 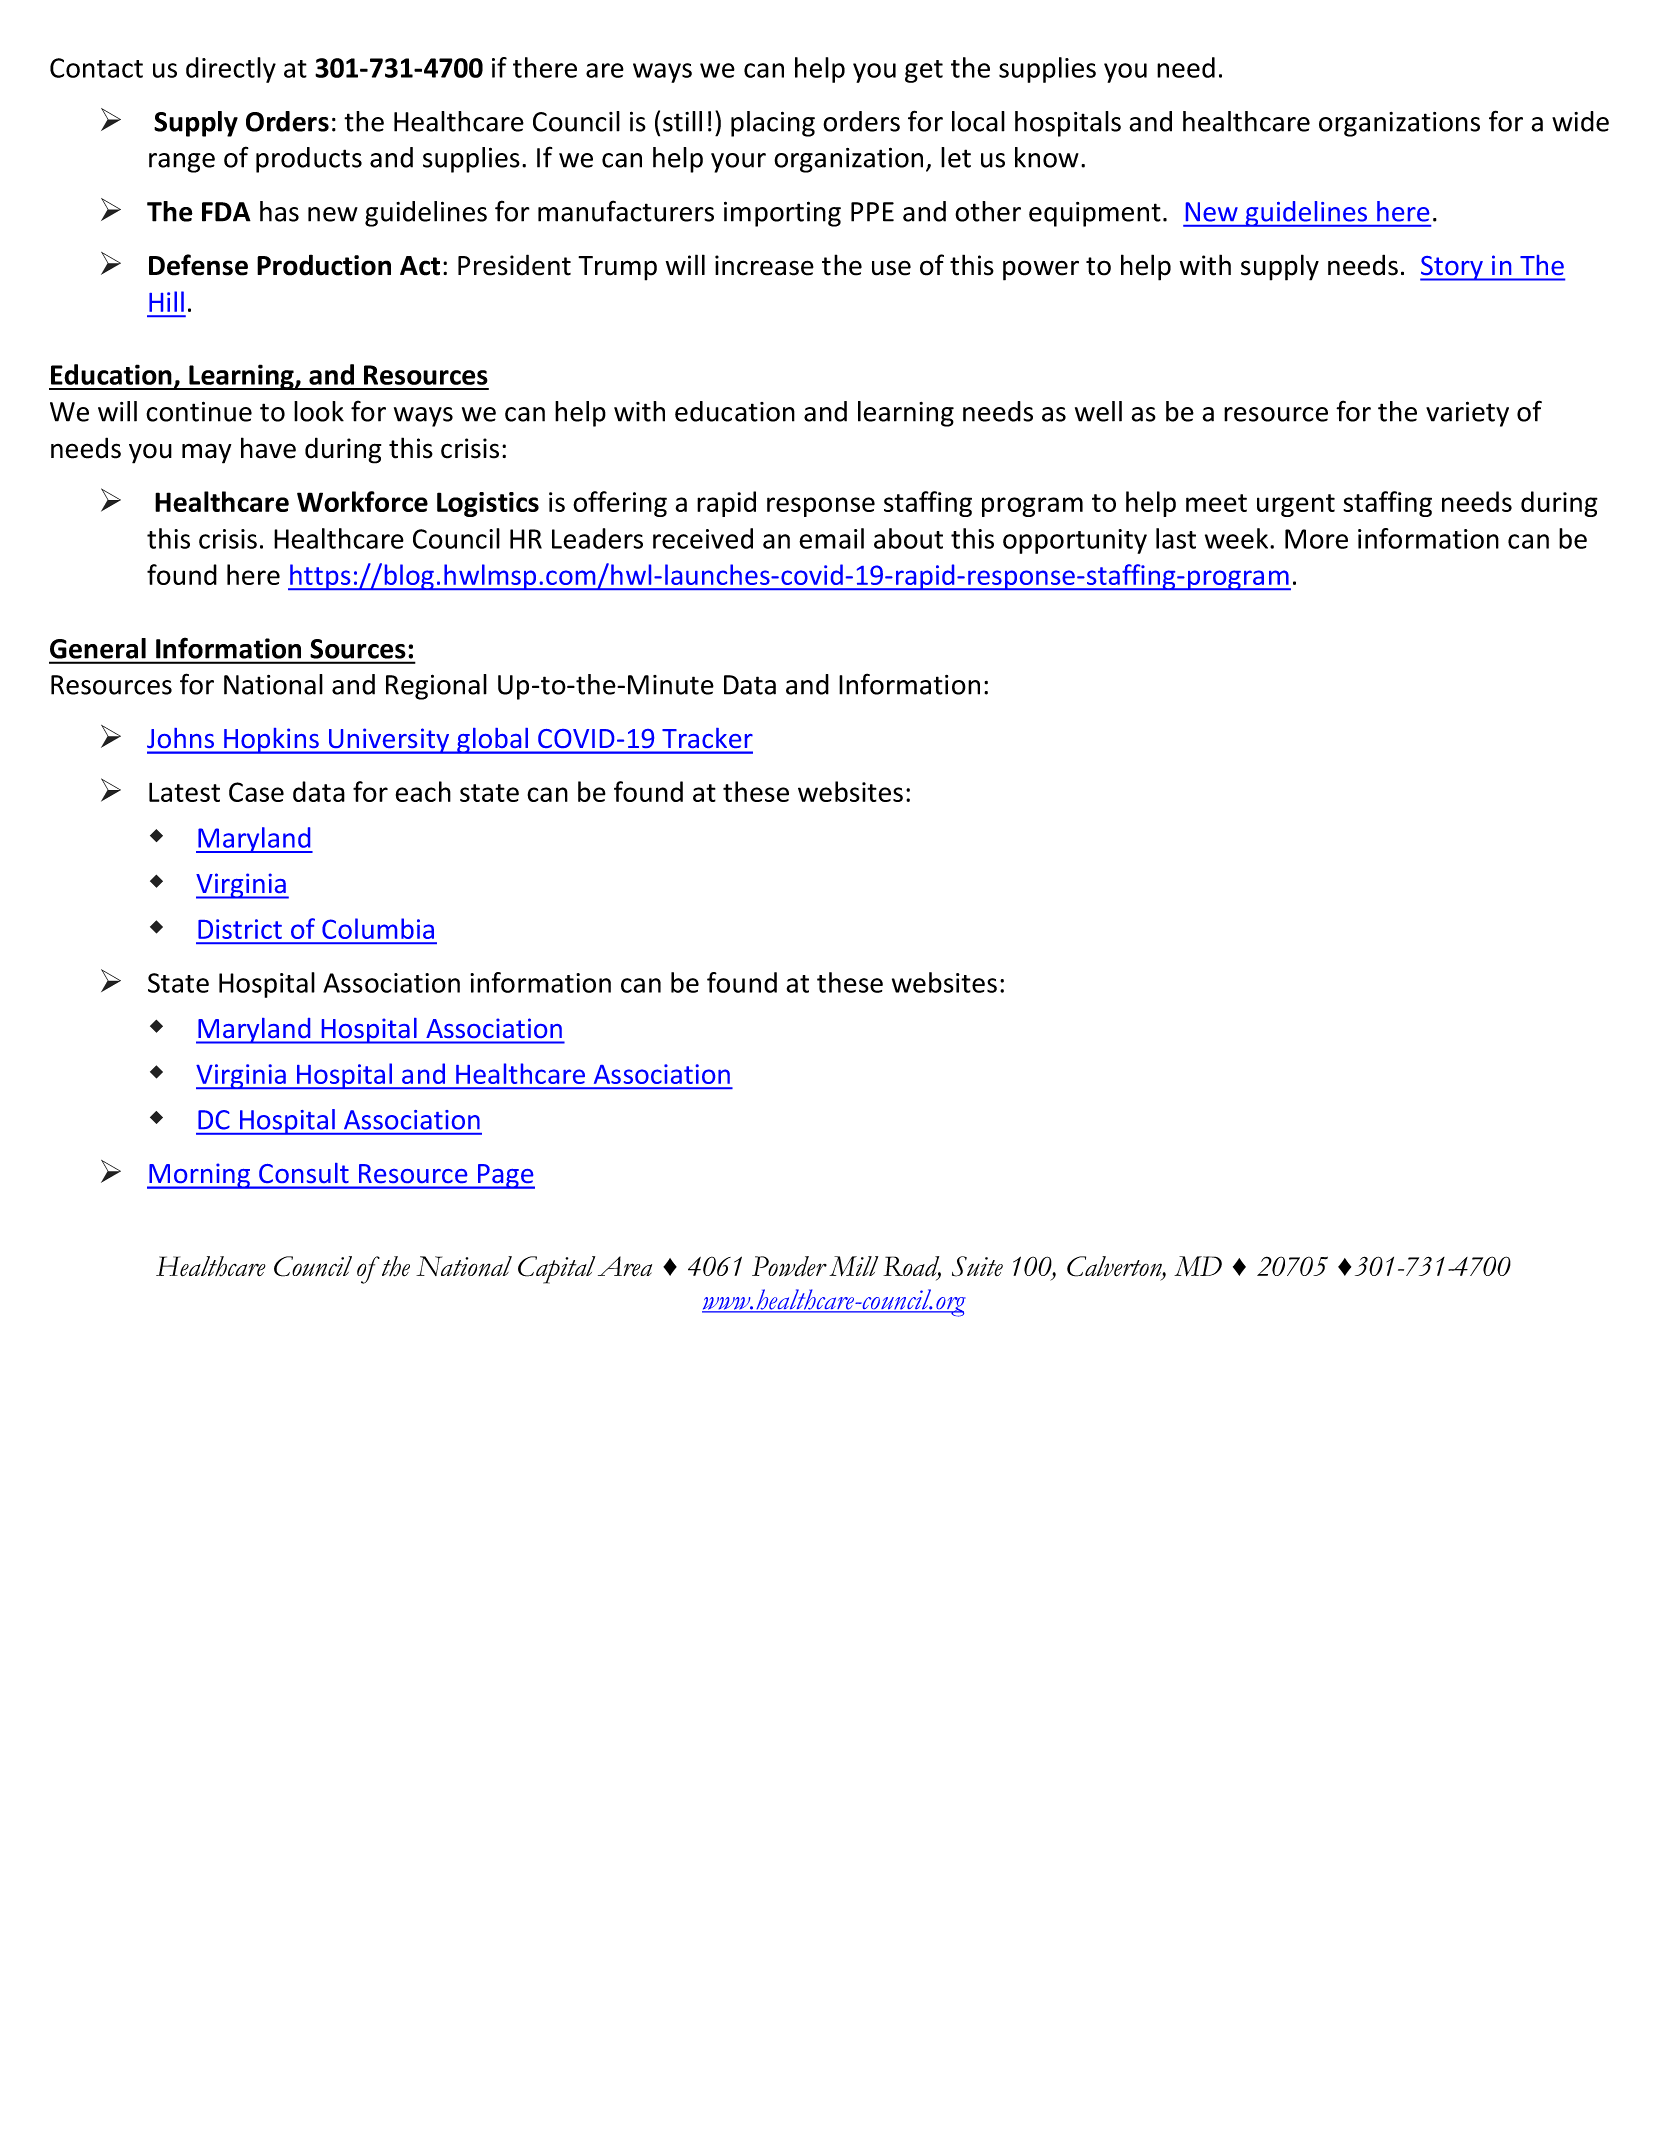 What do you see at coordinates (977, 1266) in the screenshot?
I see `Suite` at bounding box center [977, 1266].
